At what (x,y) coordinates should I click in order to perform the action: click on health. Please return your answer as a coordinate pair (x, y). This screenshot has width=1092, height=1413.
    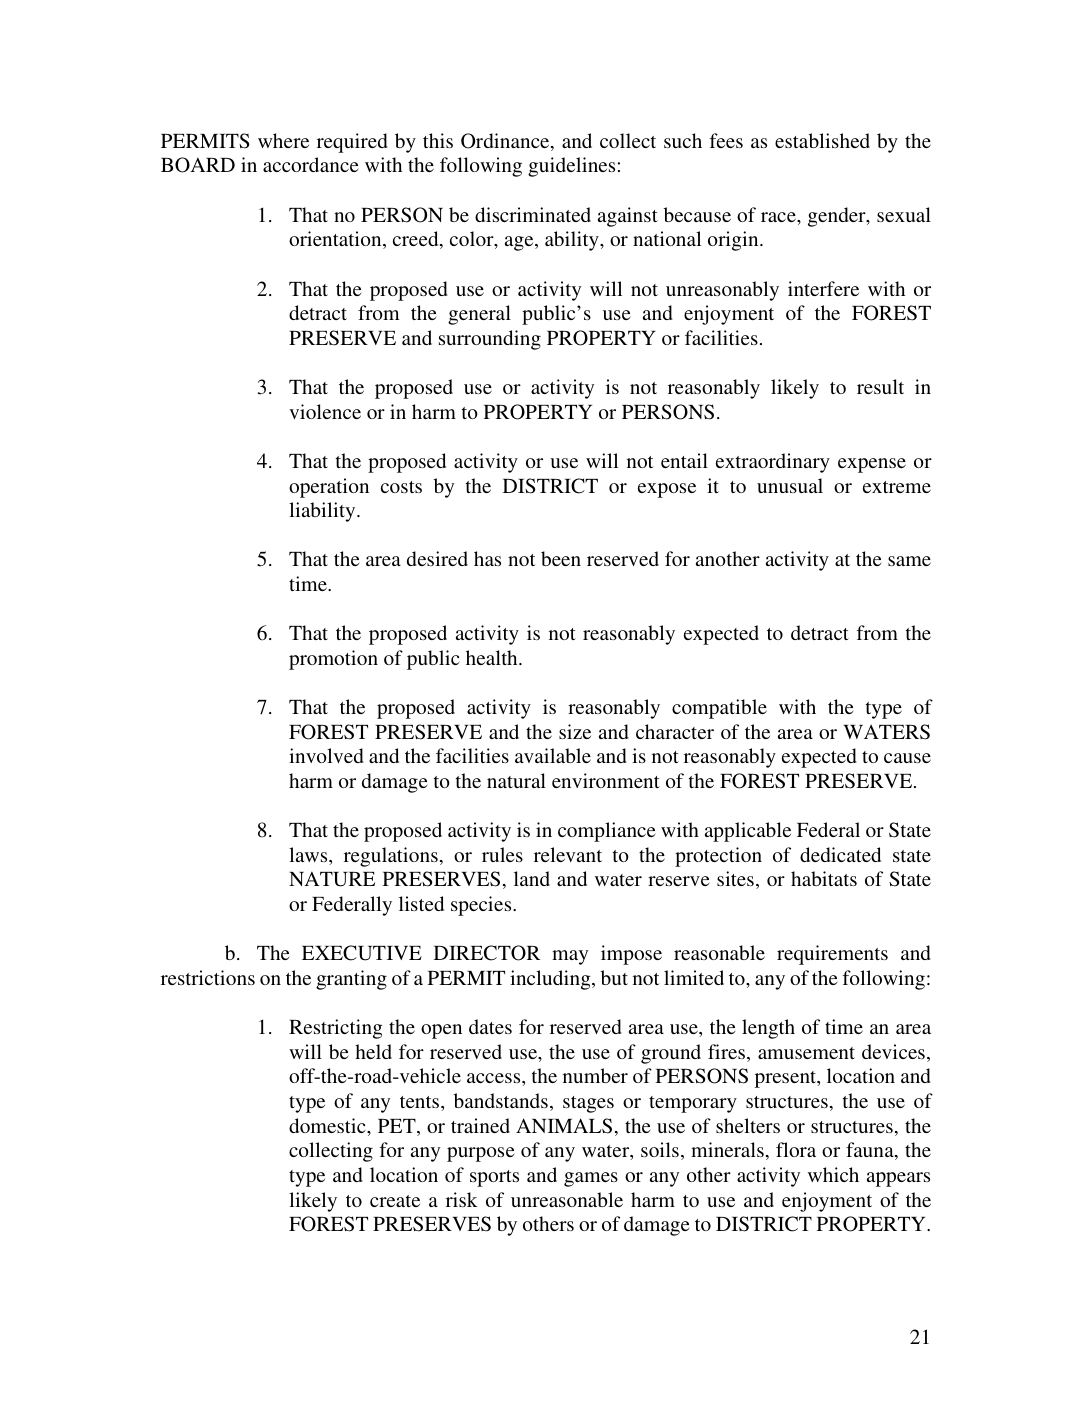
    Looking at the image, I should click on (493, 657).
